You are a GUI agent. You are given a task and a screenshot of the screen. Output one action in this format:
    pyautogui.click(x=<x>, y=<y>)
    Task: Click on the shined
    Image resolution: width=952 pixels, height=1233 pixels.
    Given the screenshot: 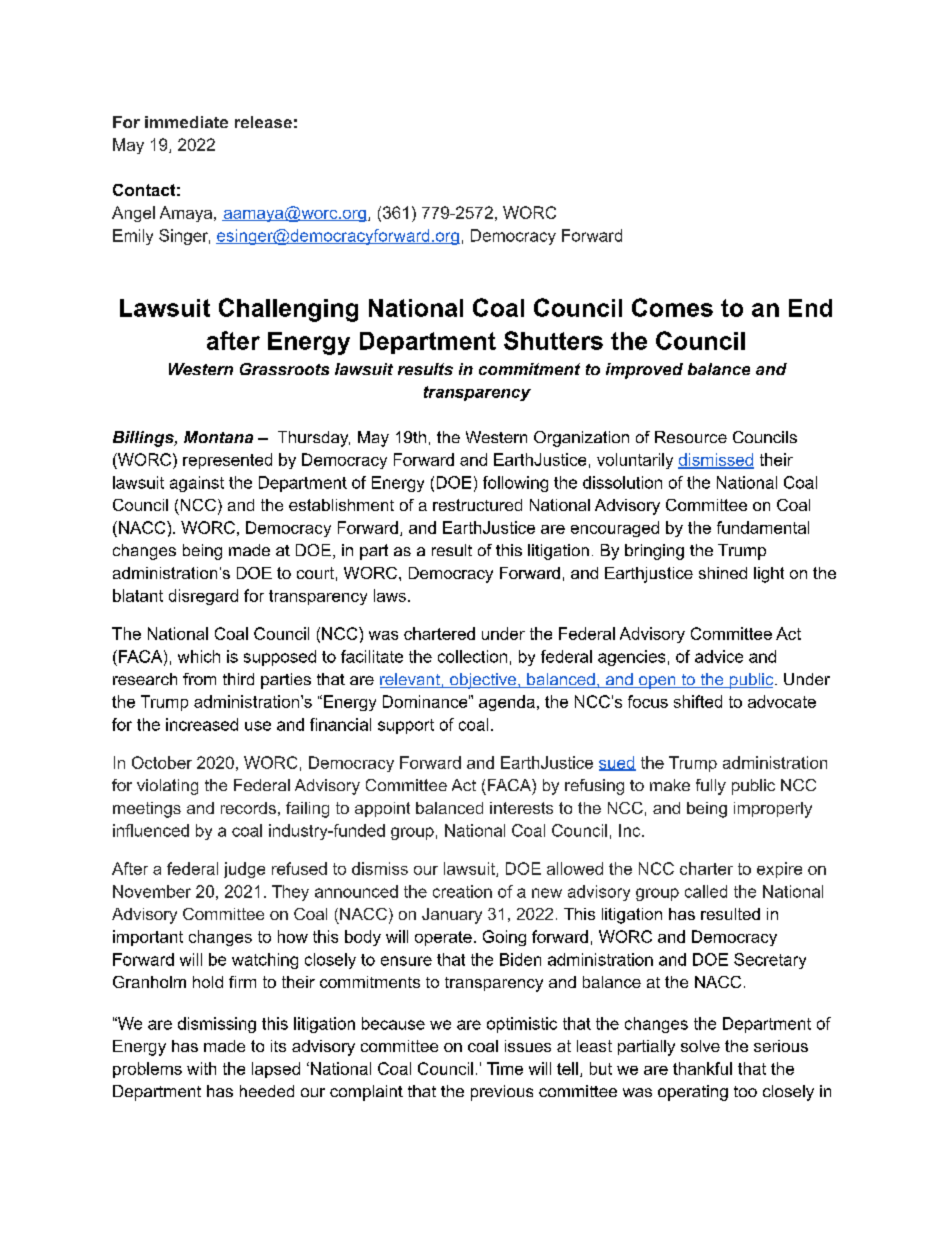 What is the action you would take?
    pyautogui.click(x=723, y=573)
